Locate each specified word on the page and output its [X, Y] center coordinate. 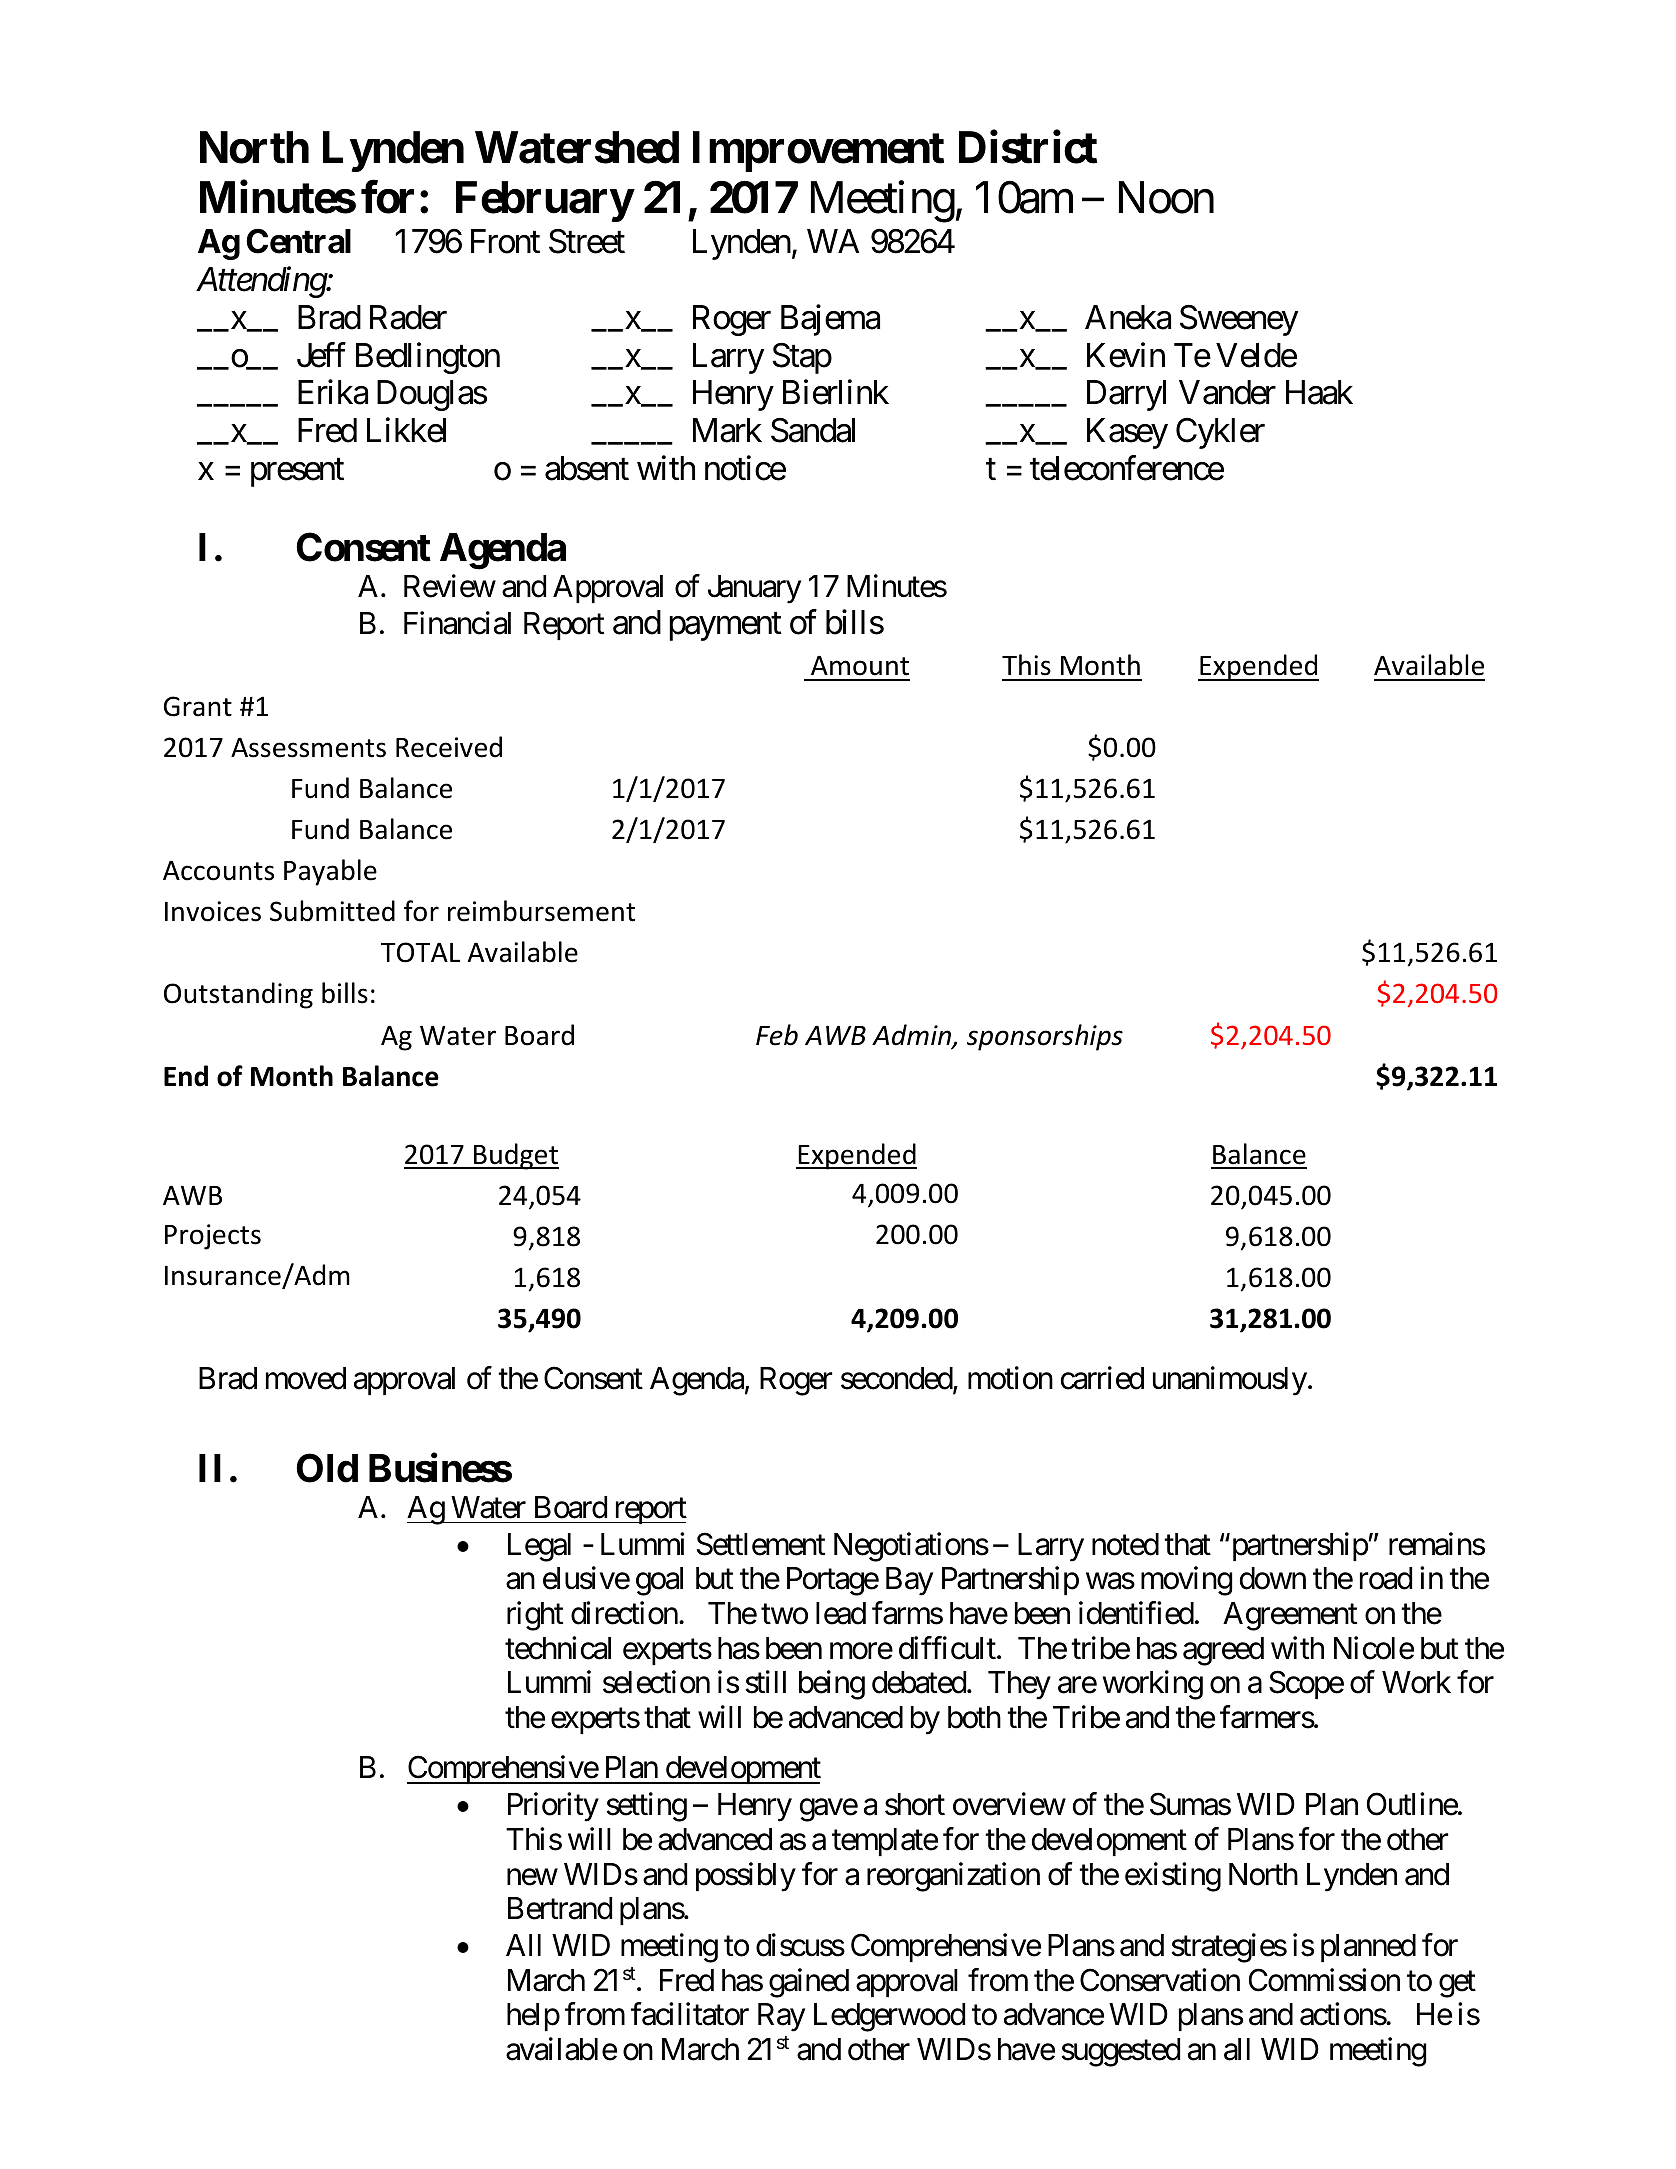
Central [298, 241]
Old [327, 1468]
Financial [457, 623]
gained [809, 1983]
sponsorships [1045, 1037]
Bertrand [560, 1908]
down [1273, 1578]
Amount [860, 666]
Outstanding [238, 995]
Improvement [818, 152]
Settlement [761, 1544]
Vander [1227, 392]
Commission [1324, 1980]
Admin [913, 1036]
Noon [1166, 198]
